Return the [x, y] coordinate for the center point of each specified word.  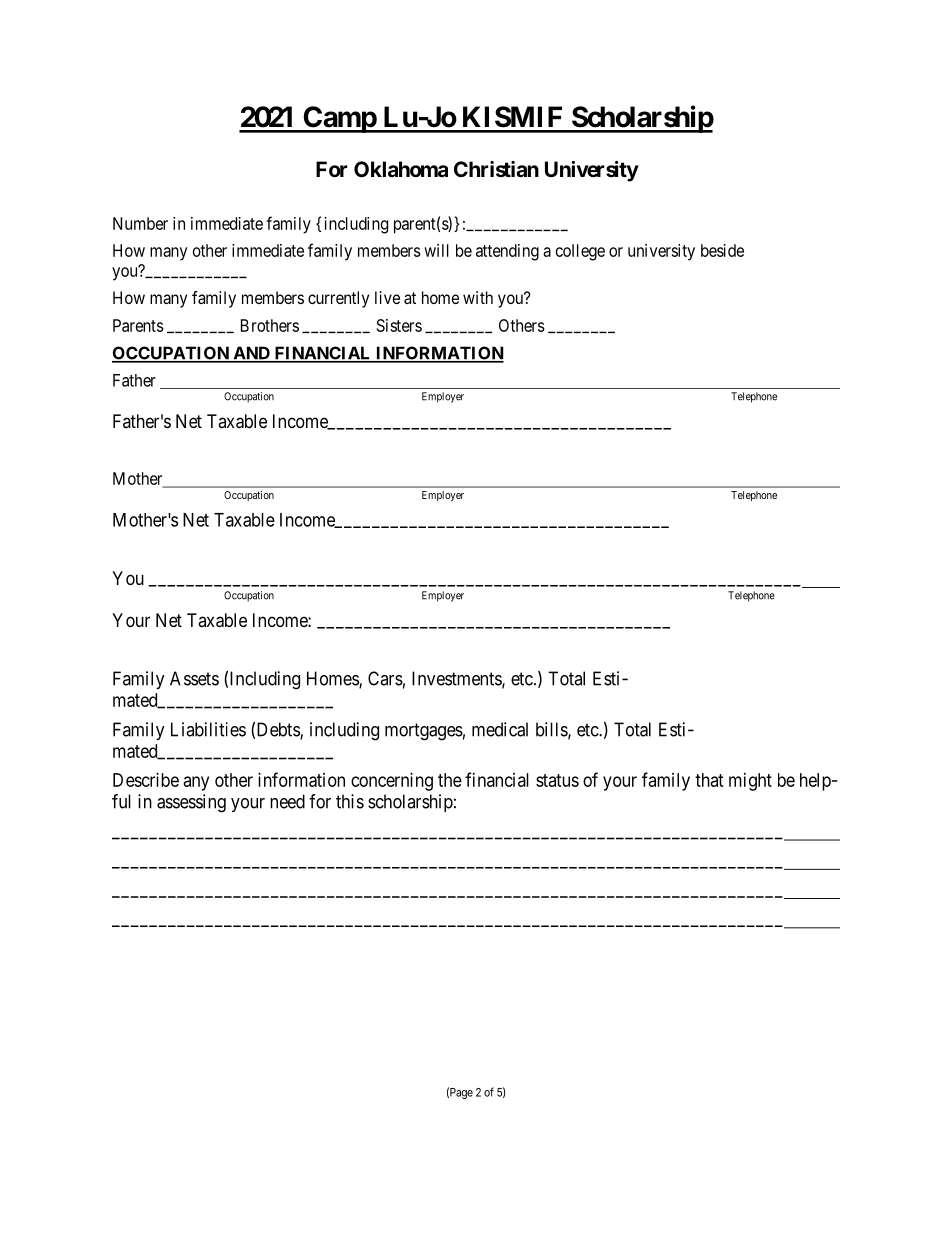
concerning [392, 782]
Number [140, 223]
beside [722, 250]
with [478, 297]
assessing [191, 803]
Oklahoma [401, 169]
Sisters [399, 325]
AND [251, 354]
